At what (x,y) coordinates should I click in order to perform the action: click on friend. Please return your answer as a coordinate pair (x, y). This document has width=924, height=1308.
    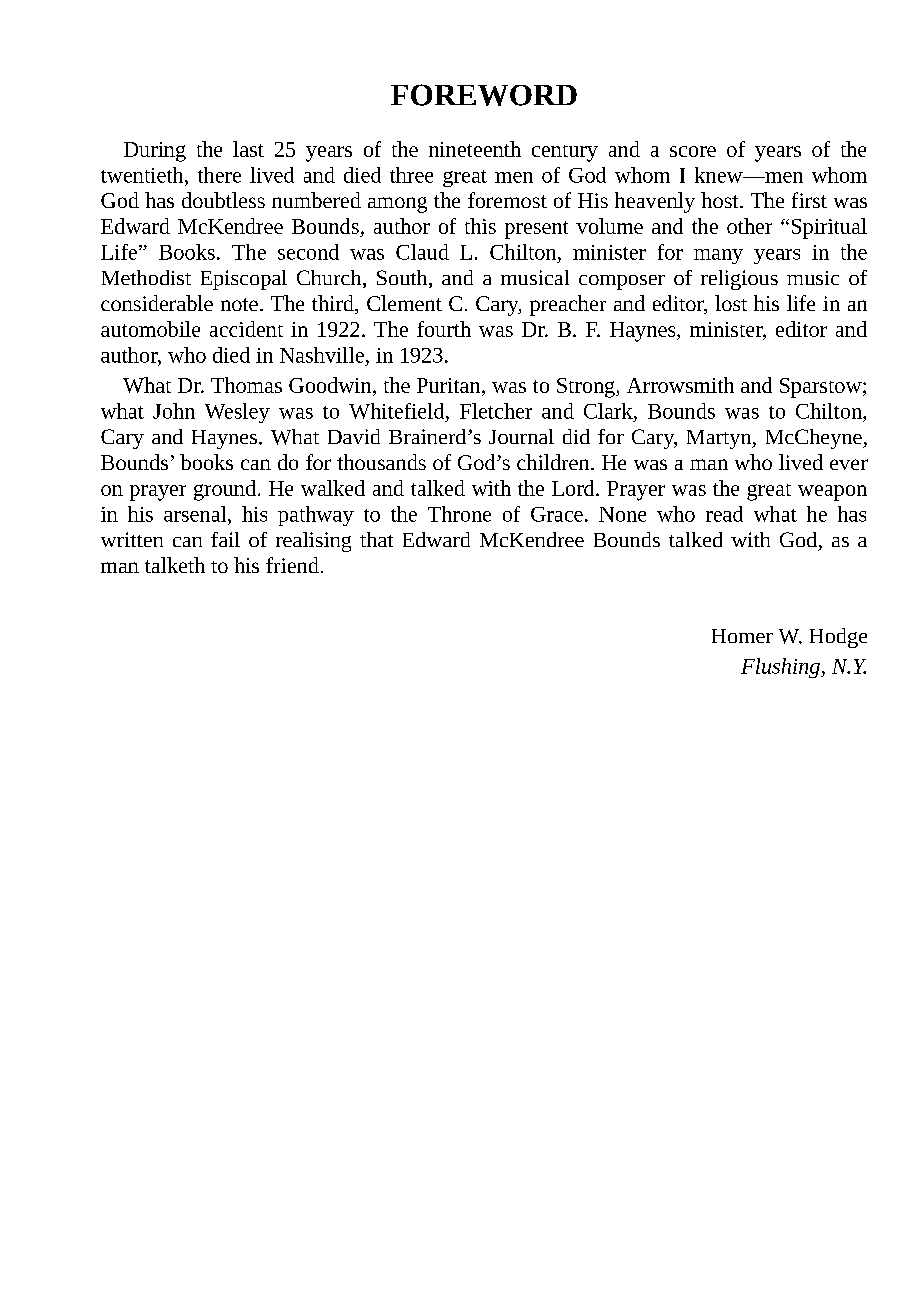
    Looking at the image, I should click on (292, 565).
